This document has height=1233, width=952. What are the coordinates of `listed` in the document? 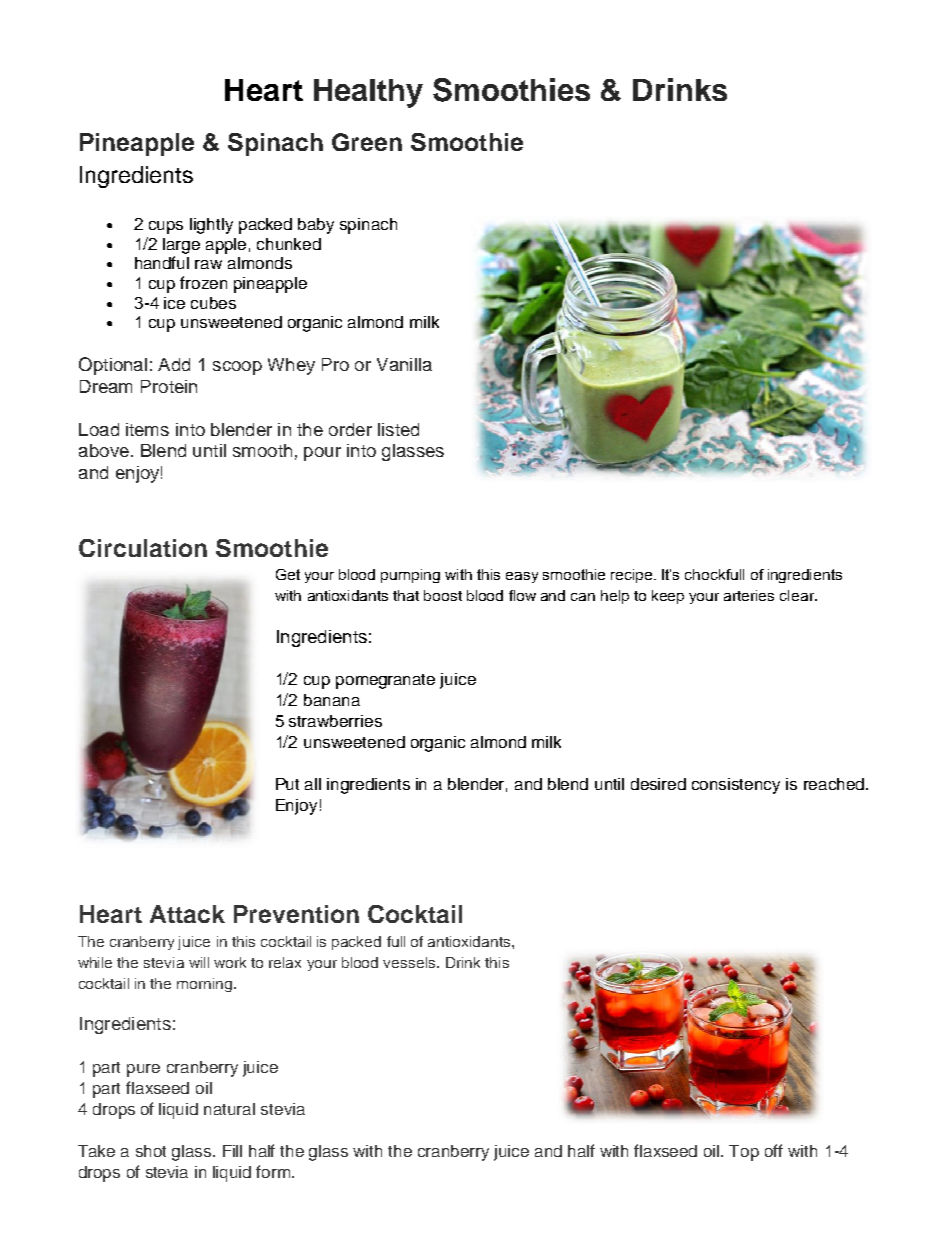 It's located at (398, 429).
